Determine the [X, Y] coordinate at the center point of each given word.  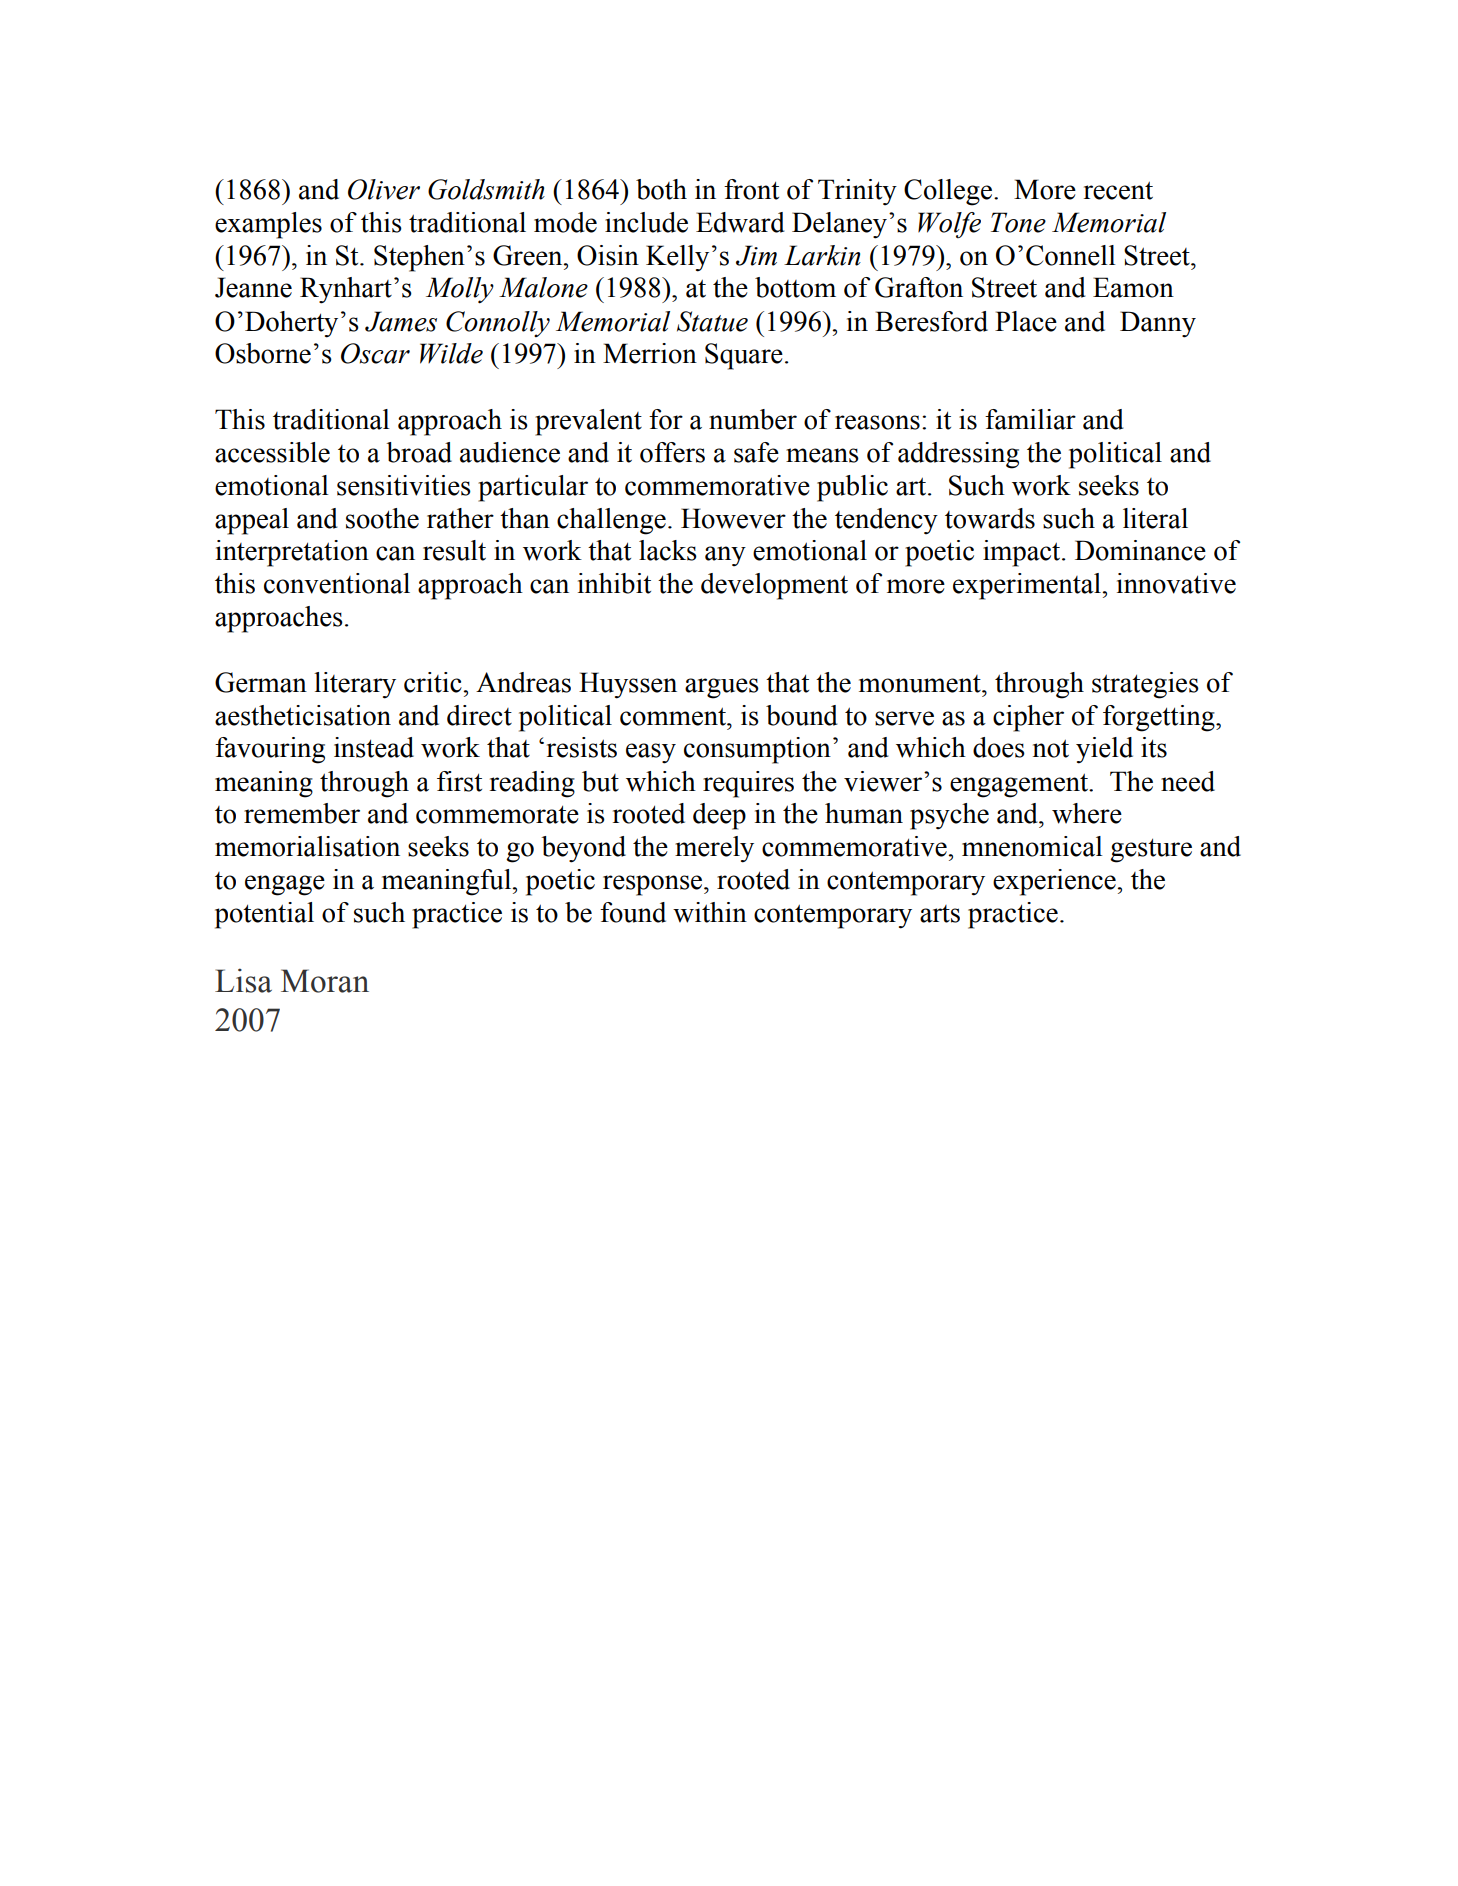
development [774, 586]
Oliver [384, 189]
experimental [1028, 586]
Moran [325, 981]
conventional [337, 583]
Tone [1018, 222]
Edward [740, 222]
